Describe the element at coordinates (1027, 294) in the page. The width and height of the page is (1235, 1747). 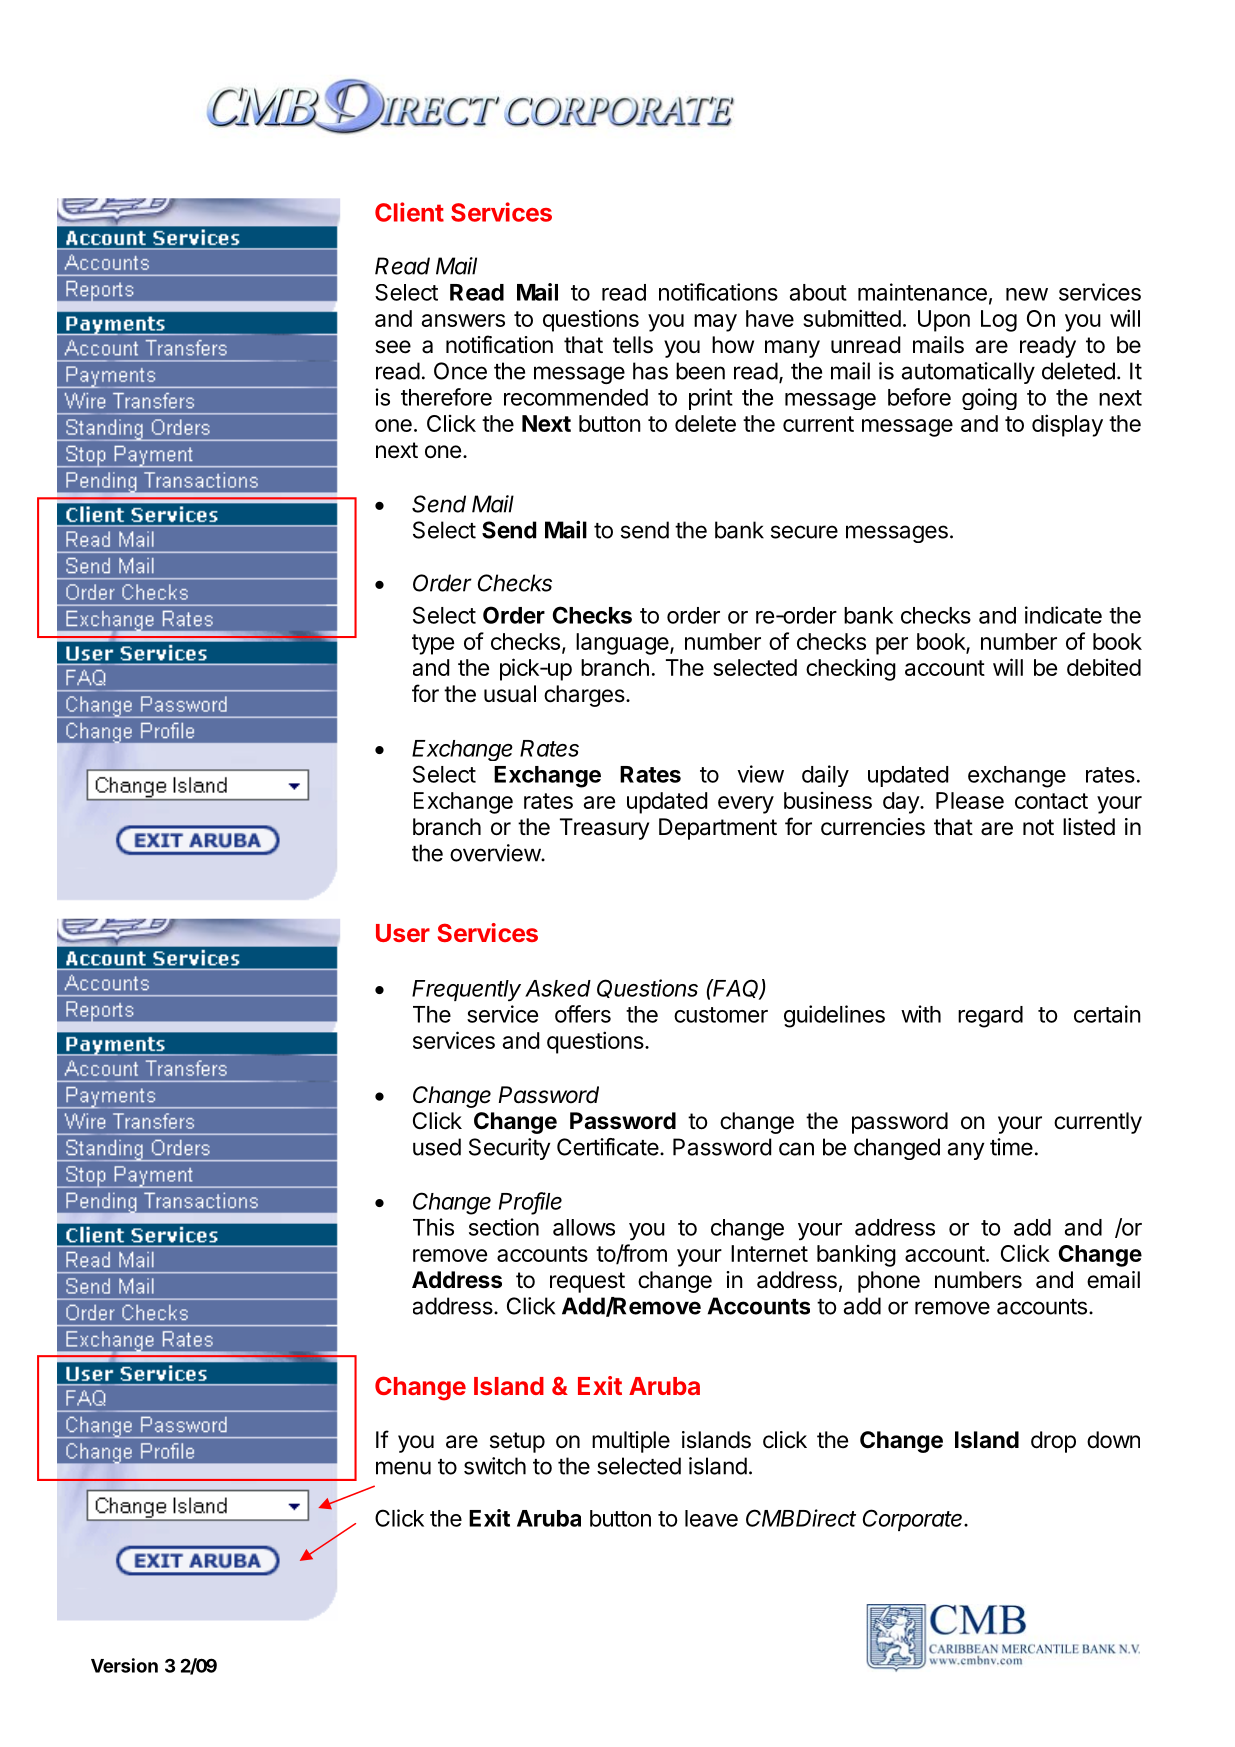
I see `new` at that location.
